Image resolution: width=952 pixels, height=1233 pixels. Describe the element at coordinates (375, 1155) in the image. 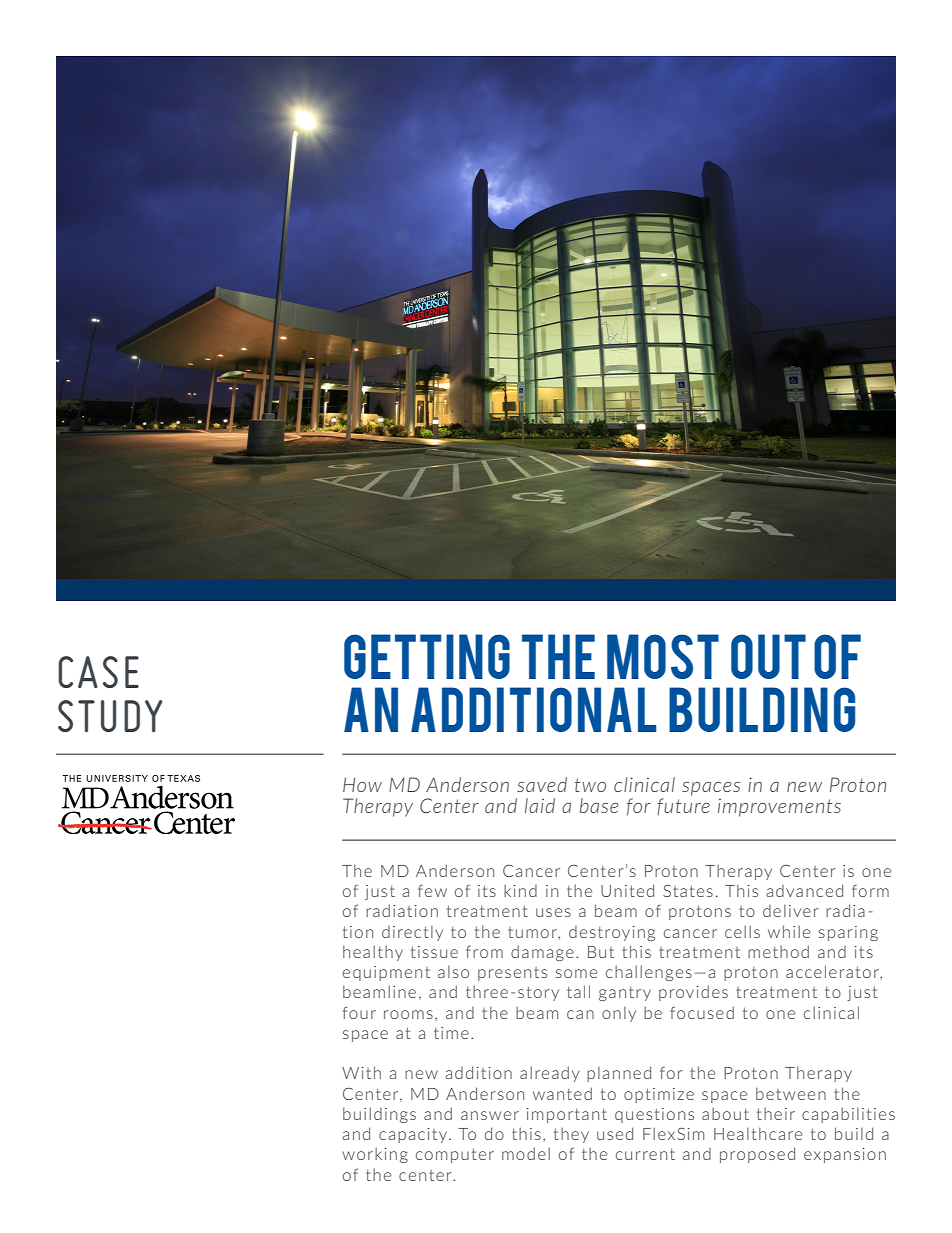

I see `working` at that location.
